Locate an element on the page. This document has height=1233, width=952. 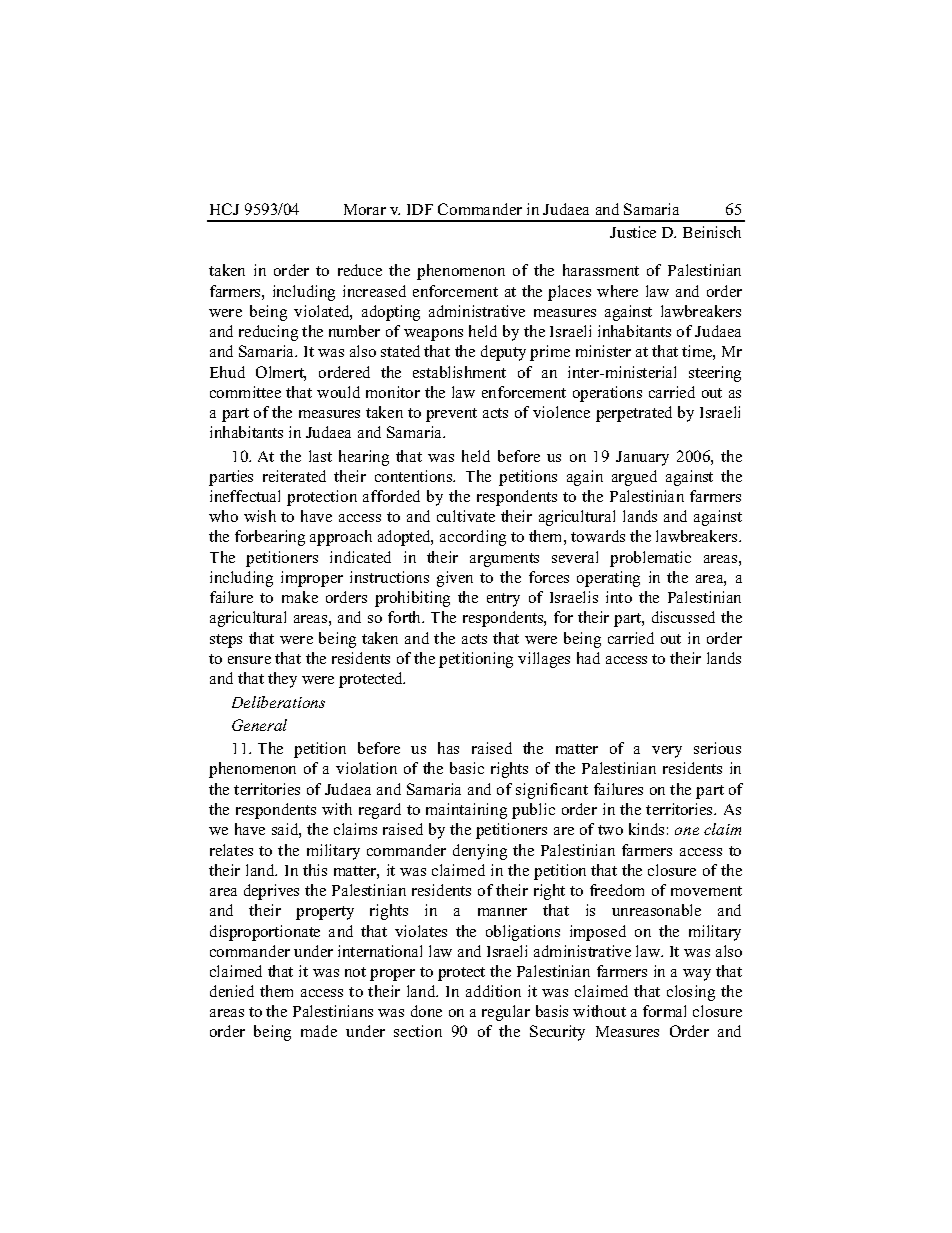
reiterated is located at coordinates (294, 476).
